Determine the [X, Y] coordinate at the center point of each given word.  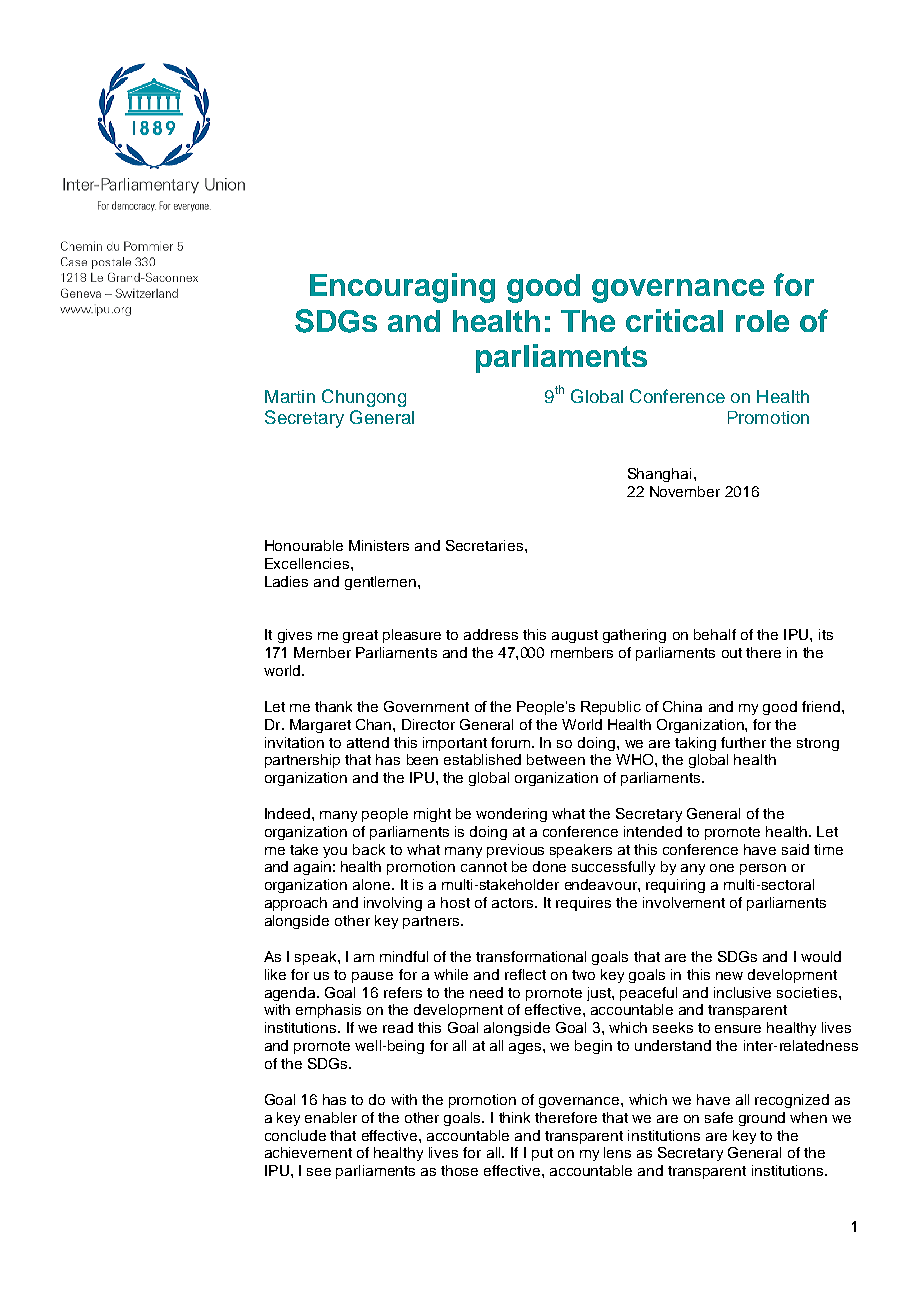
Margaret [320, 726]
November [685, 491]
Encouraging [402, 288]
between [556, 759]
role [762, 321]
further [743, 742]
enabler [331, 1117]
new [729, 976]
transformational [531, 956]
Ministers [379, 545]
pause [372, 977]
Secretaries [484, 545]
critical [674, 320]
